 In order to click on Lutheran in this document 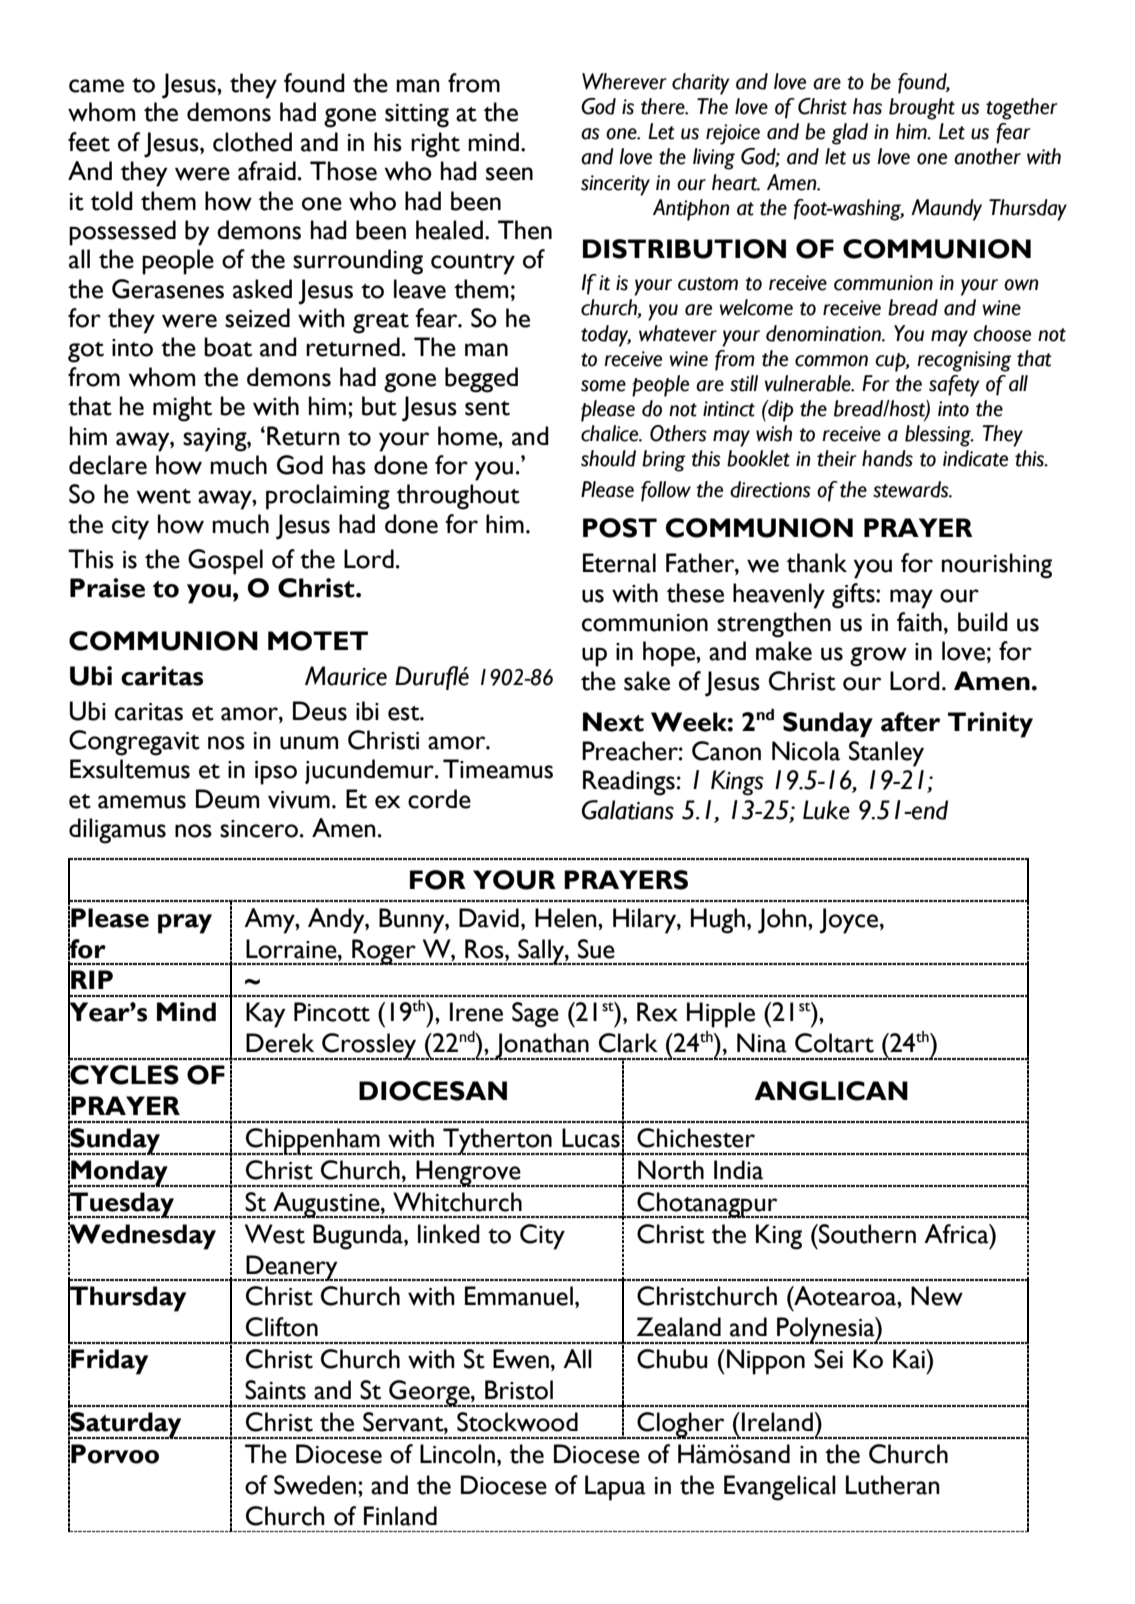, I will do `click(893, 1485)`.
